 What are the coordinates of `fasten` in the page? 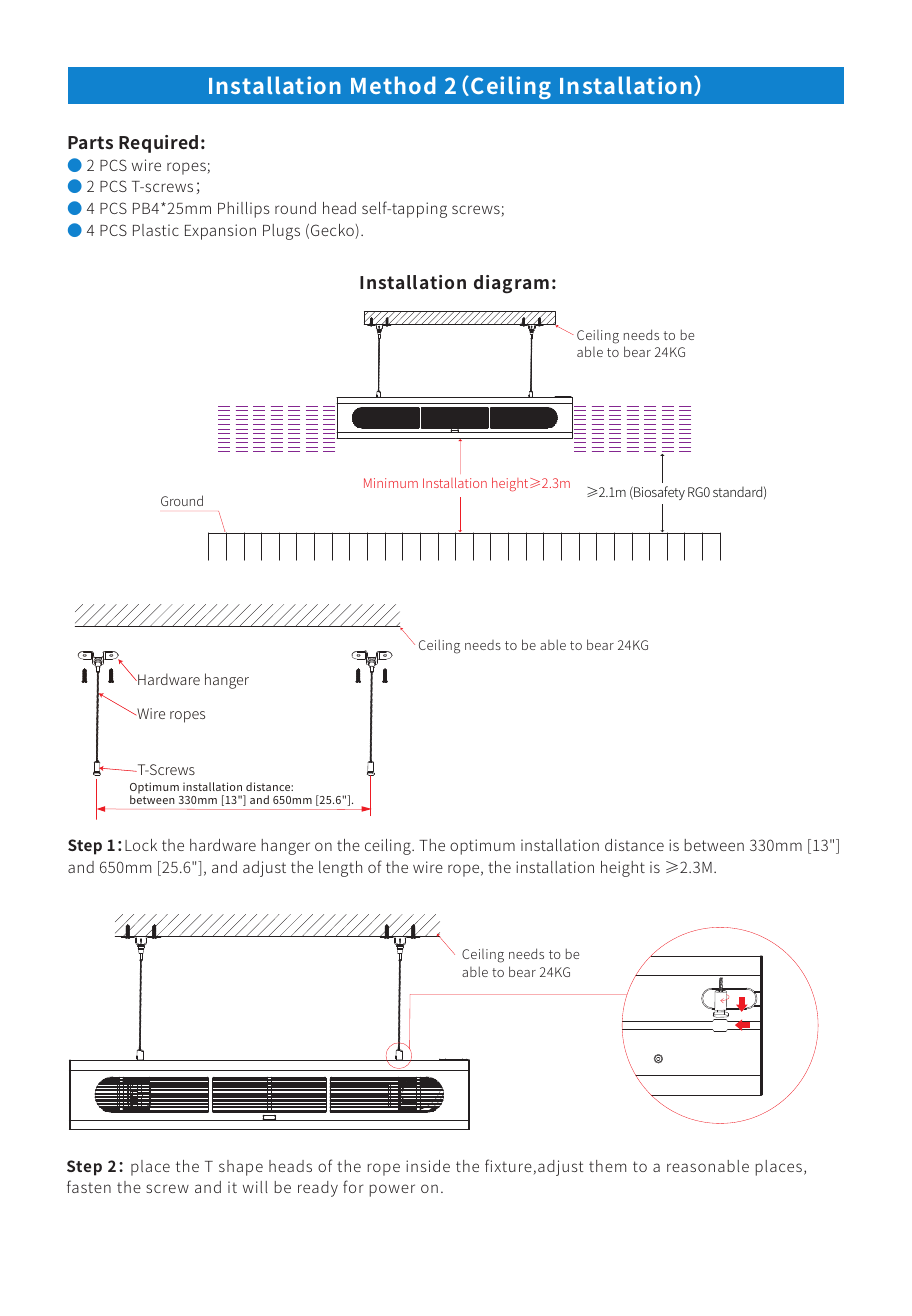 It's located at (89, 1186).
